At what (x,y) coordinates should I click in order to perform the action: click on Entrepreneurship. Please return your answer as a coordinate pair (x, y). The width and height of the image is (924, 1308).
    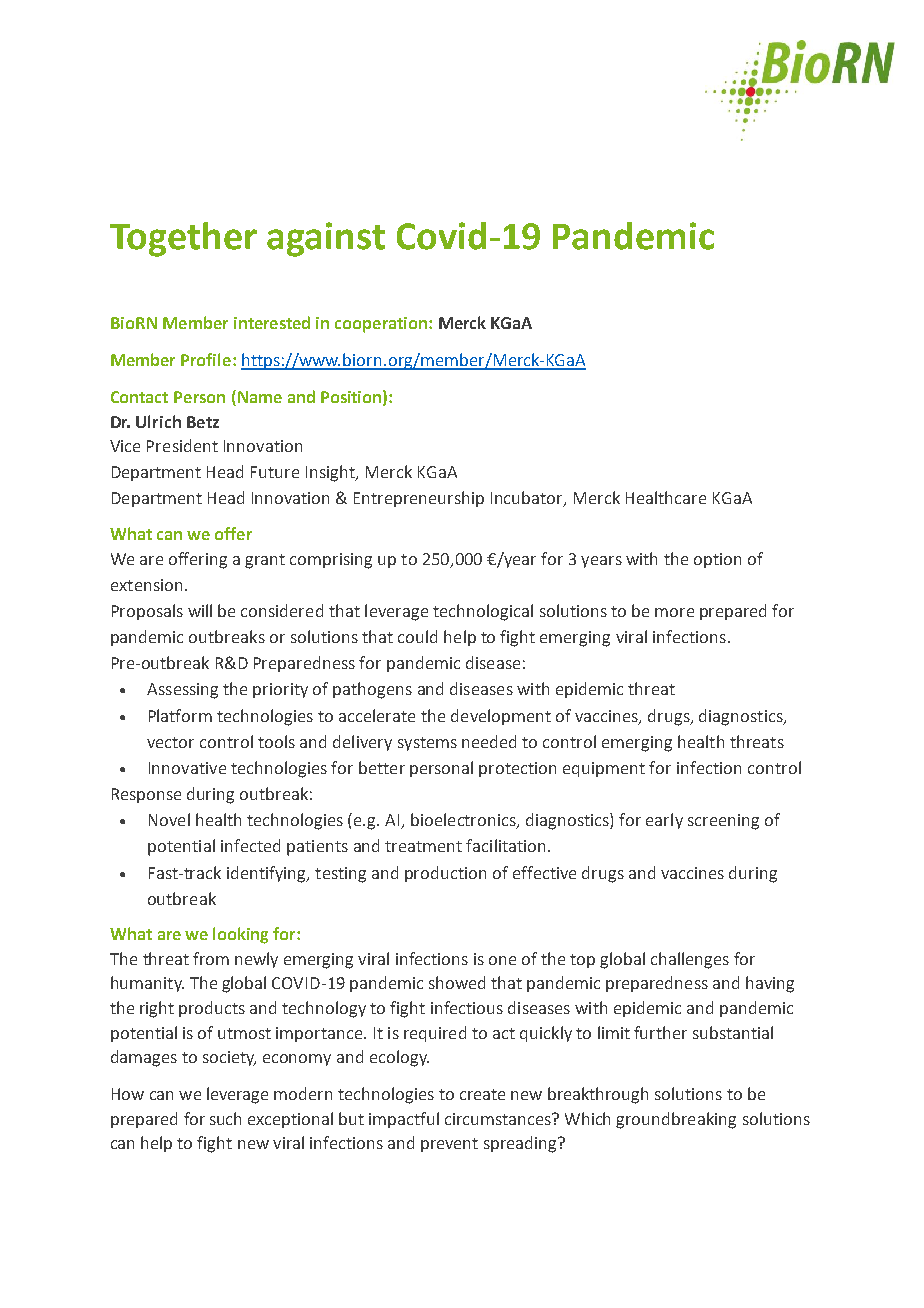
    Looking at the image, I should click on (419, 499).
